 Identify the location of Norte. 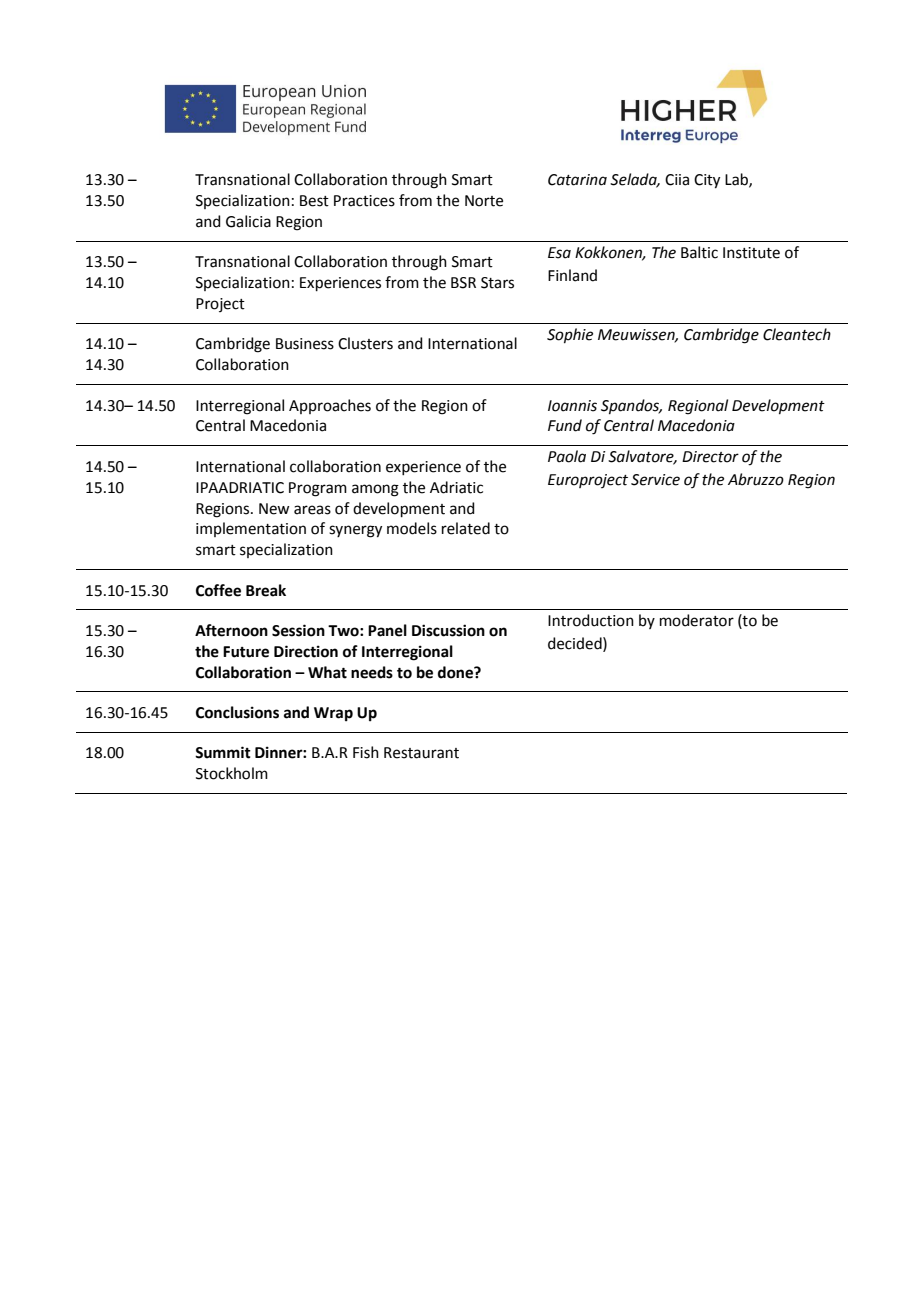
(484, 201).
